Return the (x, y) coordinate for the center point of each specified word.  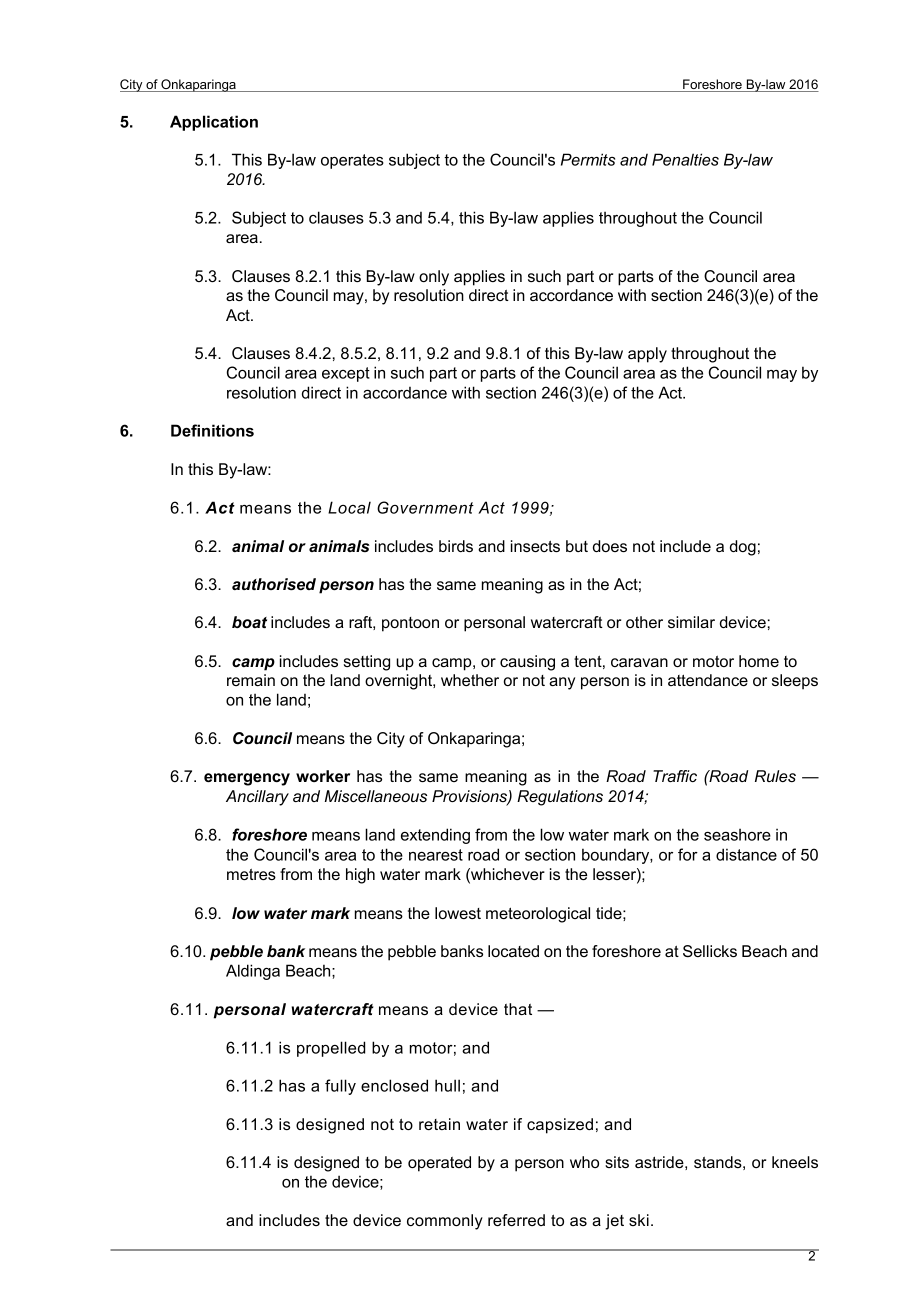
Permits (588, 159)
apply (647, 355)
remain (251, 680)
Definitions (212, 430)
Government (425, 507)
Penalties (685, 159)
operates (352, 161)
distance (746, 854)
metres (251, 874)
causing (527, 663)
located (513, 951)
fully (340, 1087)
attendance (708, 680)
